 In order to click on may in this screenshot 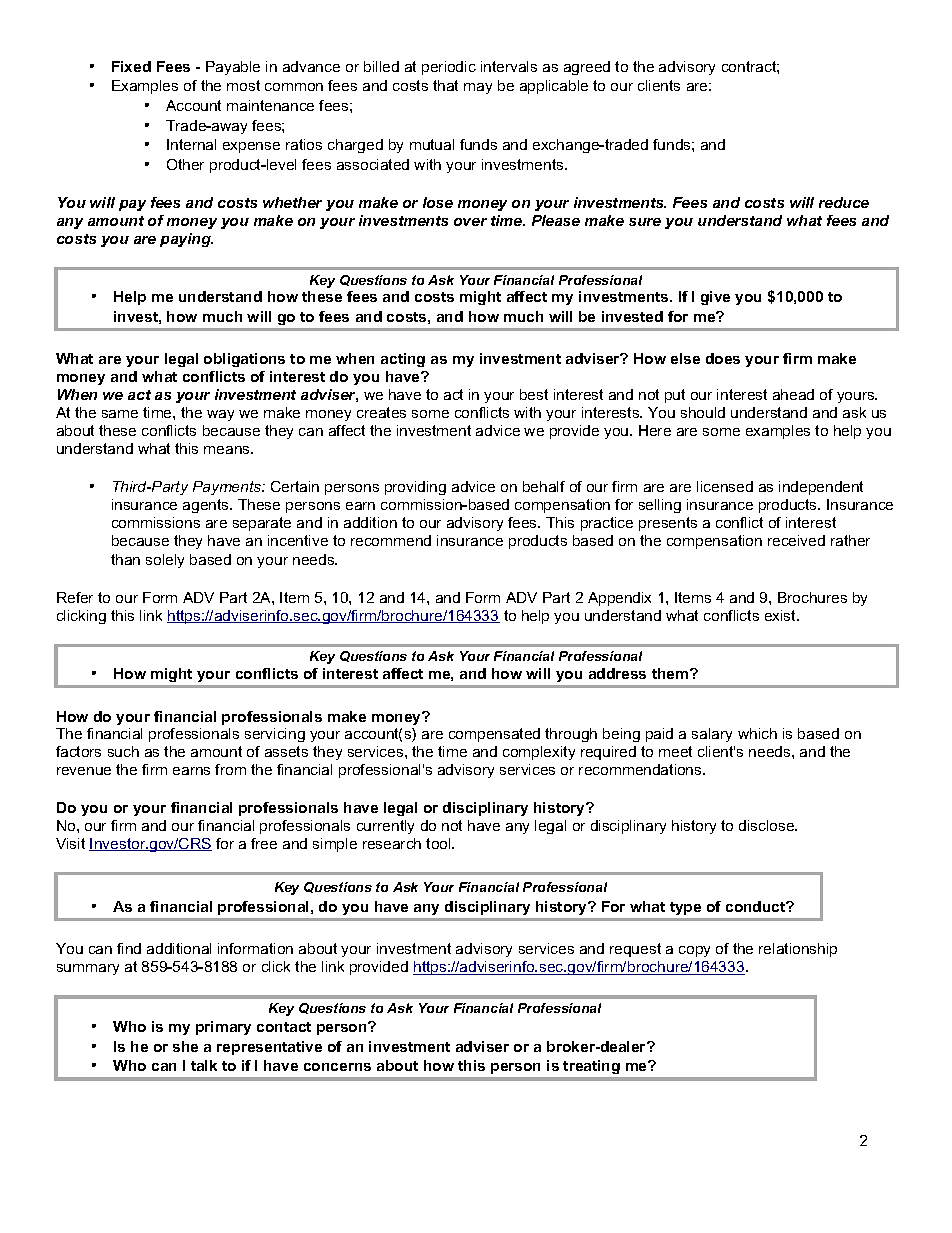, I will do `click(478, 88)`.
